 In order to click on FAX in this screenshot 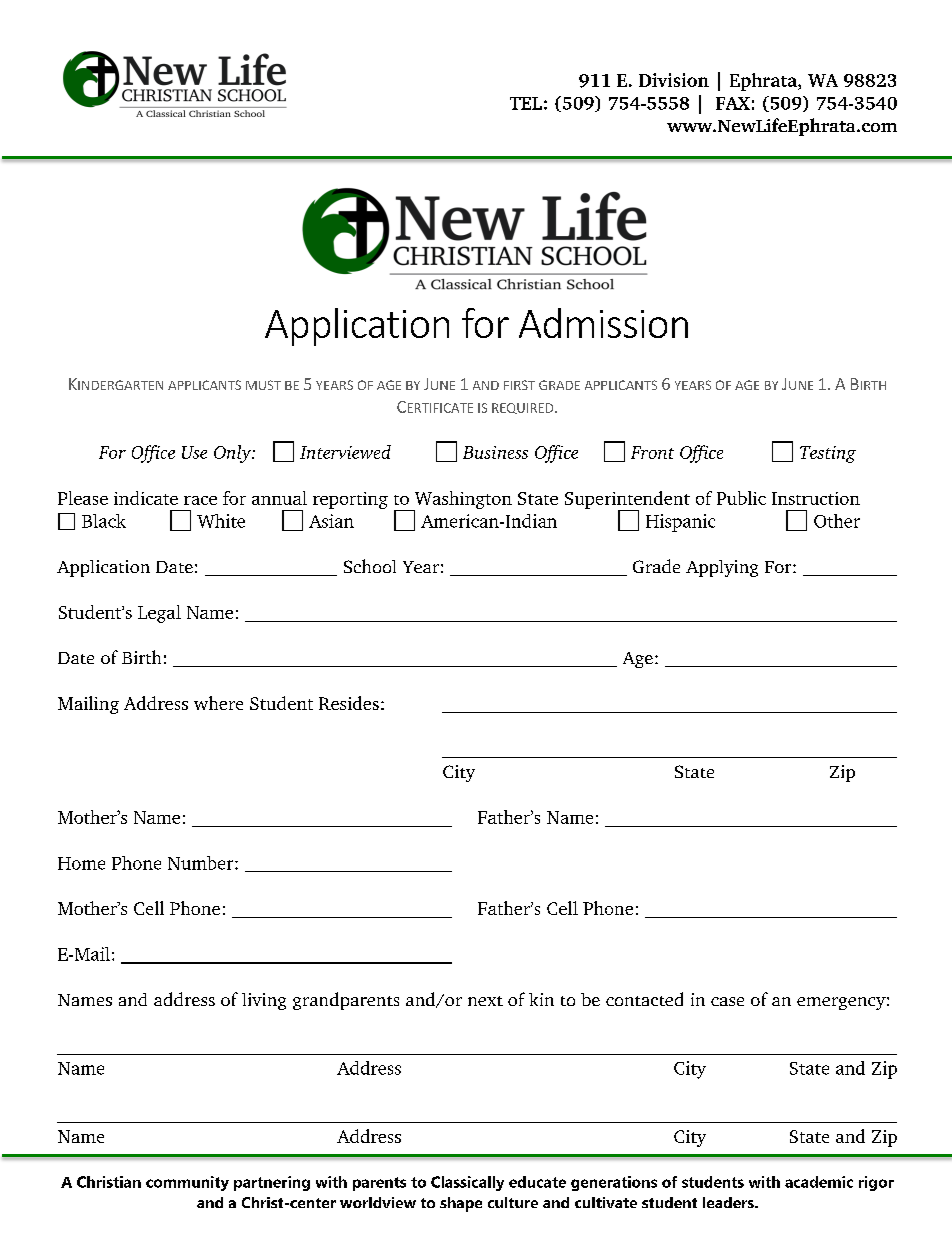, I will do `click(733, 103)`.
